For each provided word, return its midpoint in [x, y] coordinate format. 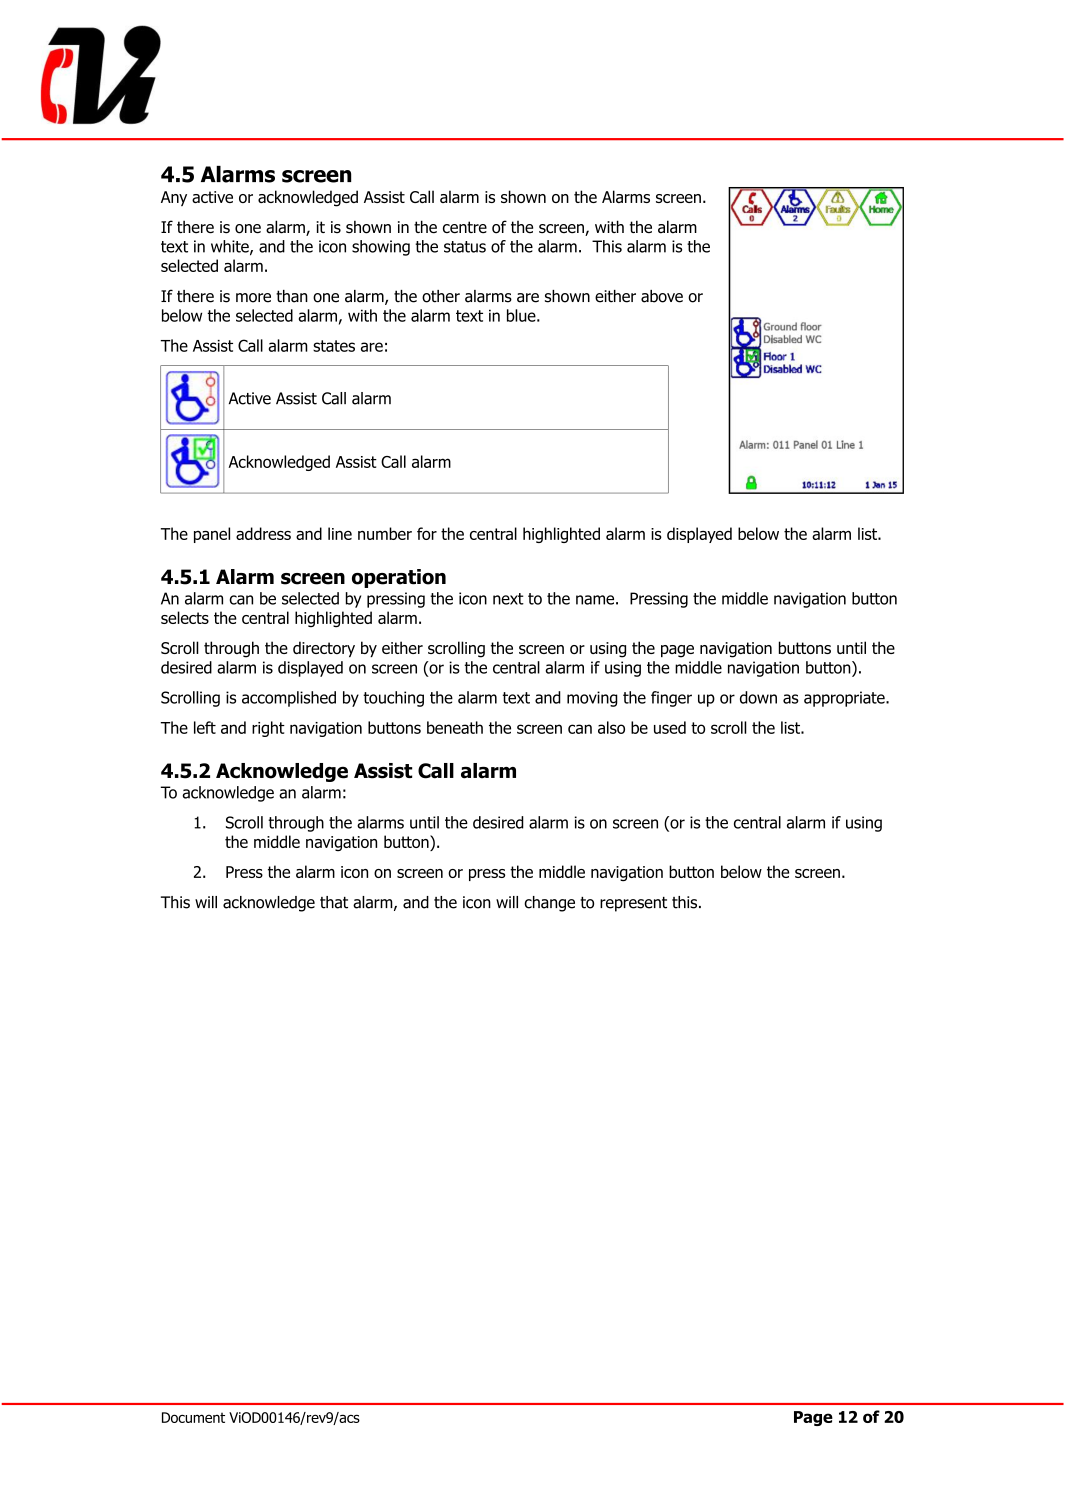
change [549, 904]
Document [193, 1417]
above [662, 296]
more [253, 298]
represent [633, 904]
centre [465, 227]
